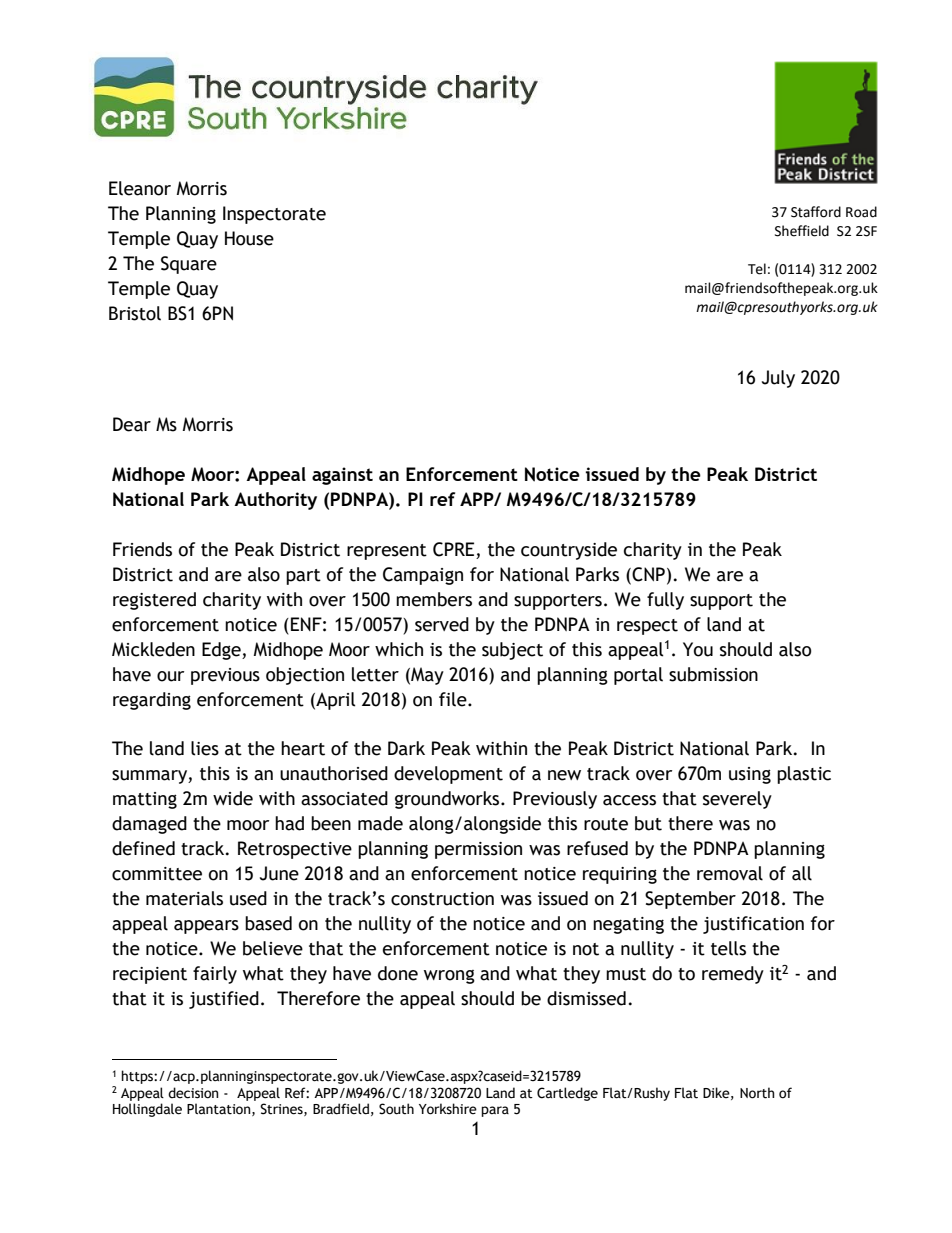 This document has height=1233, width=952. Describe the element at coordinates (512, 651) in the document. I see `subject` at that location.
